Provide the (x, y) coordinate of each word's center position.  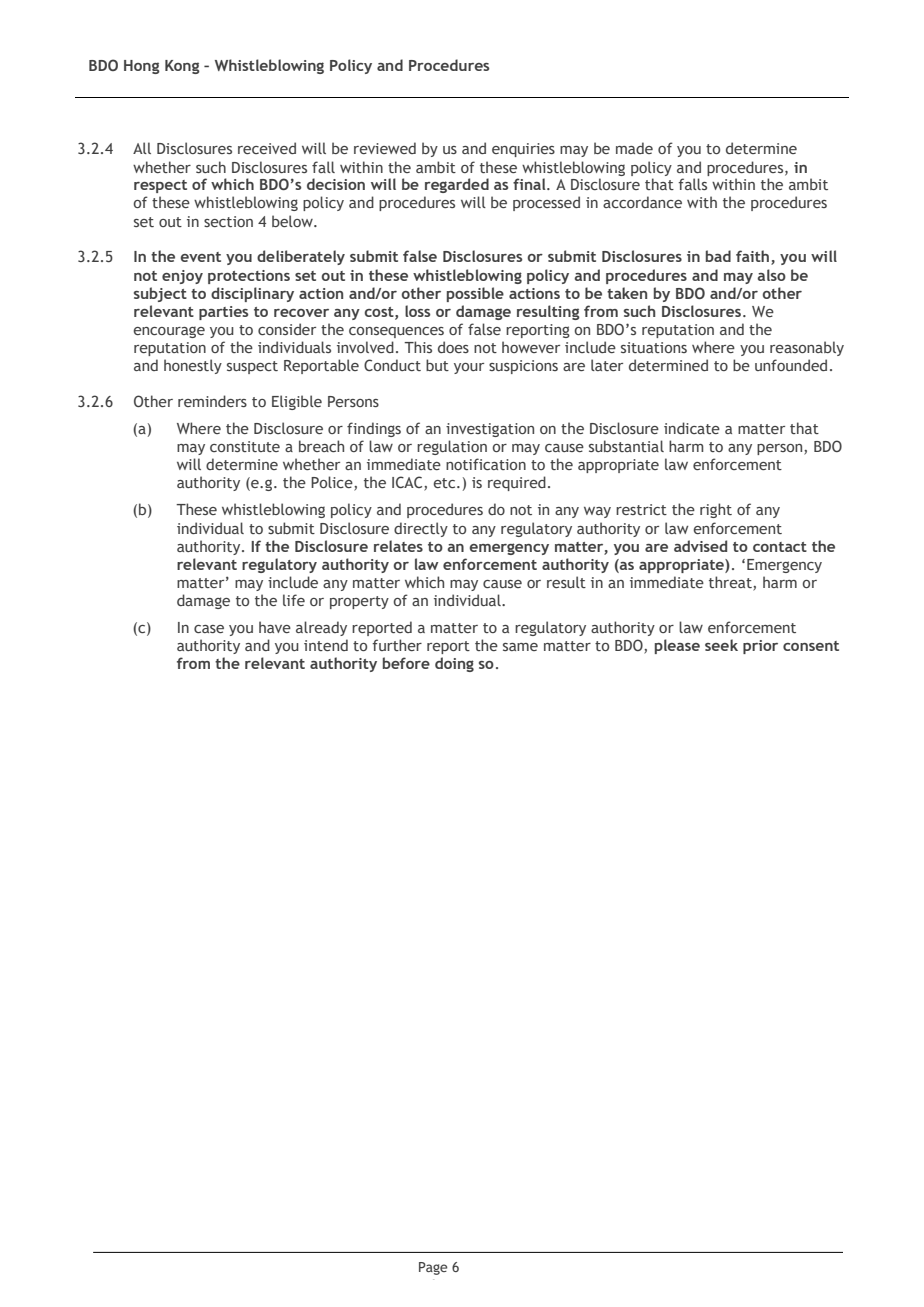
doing (454, 664)
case (209, 629)
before (406, 663)
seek (721, 645)
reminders (212, 401)
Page (433, 1268)
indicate (692, 428)
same (520, 647)
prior (760, 647)
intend (326, 645)
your (469, 368)
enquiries (523, 150)
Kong (182, 67)
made (634, 148)
